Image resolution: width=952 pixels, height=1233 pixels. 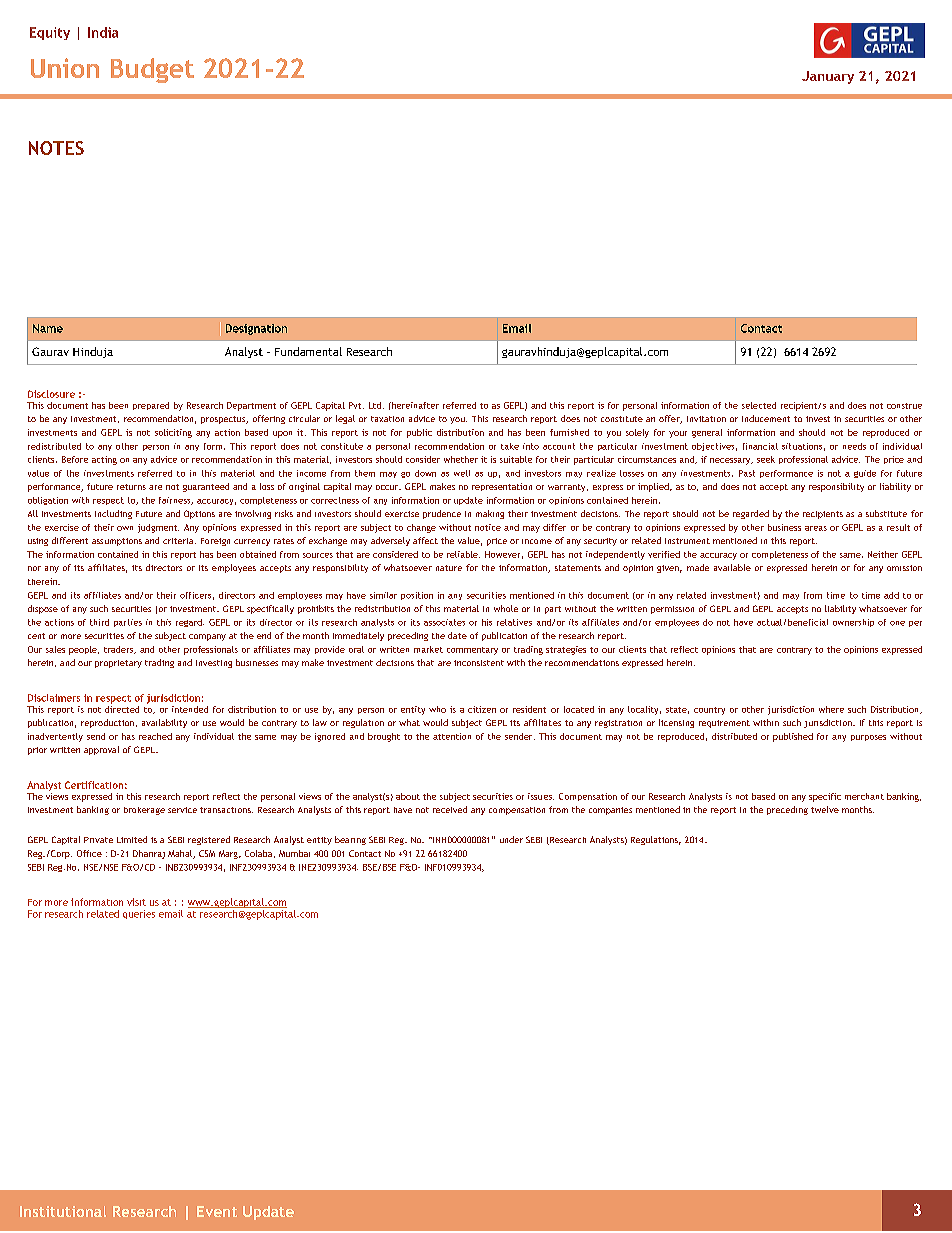 What do you see at coordinates (152, 70) in the document?
I see `Budget` at bounding box center [152, 70].
